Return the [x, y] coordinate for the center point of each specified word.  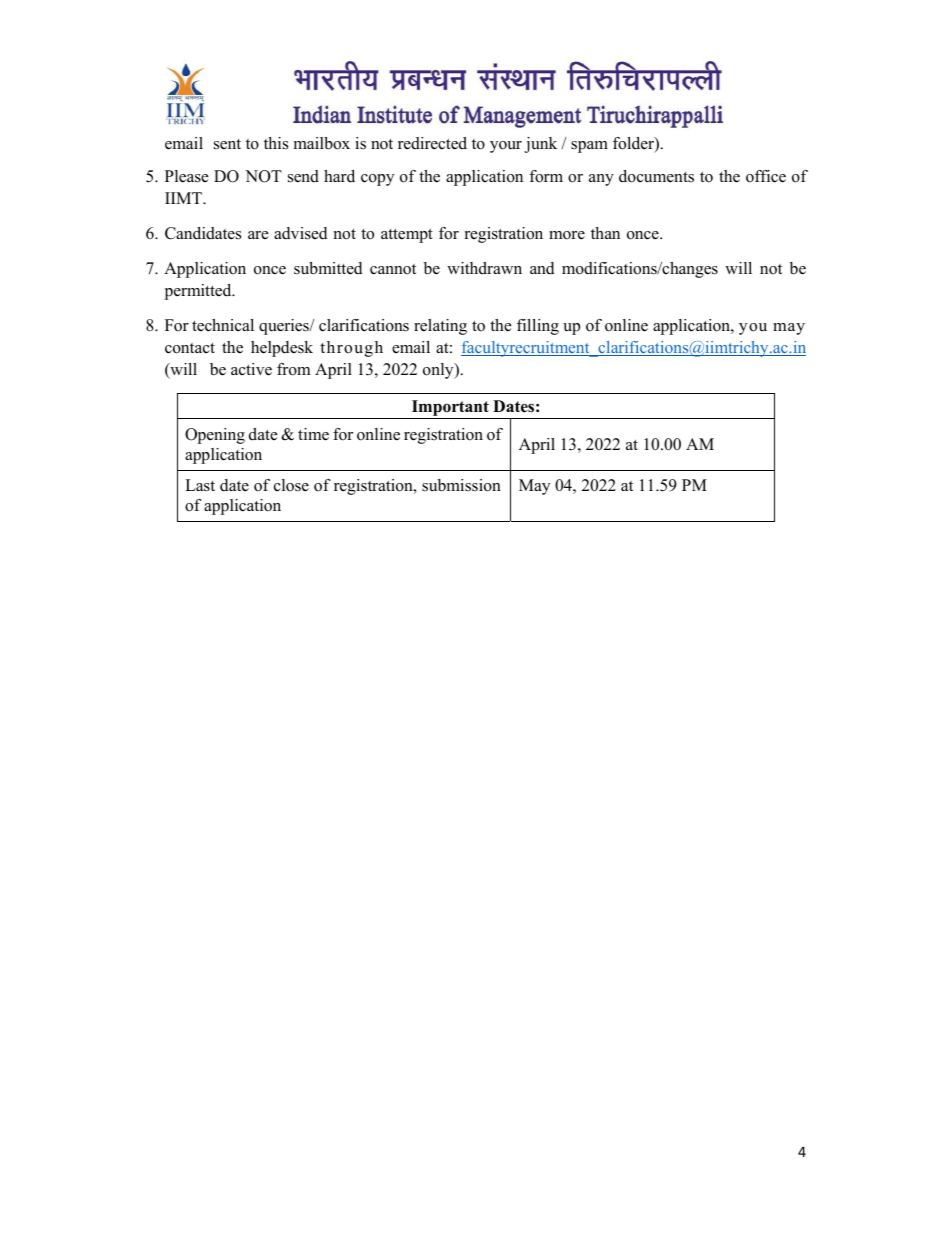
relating [440, 327]
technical [223, 325]
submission [461, 485]
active [251, 369]
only [439, 371]
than [605, 233]
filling [538, 327]
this [276, 143]
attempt [407, 236]
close [291, 485]
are [258, 235]
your [506, 147]
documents [656, 176]
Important [450, 409]
